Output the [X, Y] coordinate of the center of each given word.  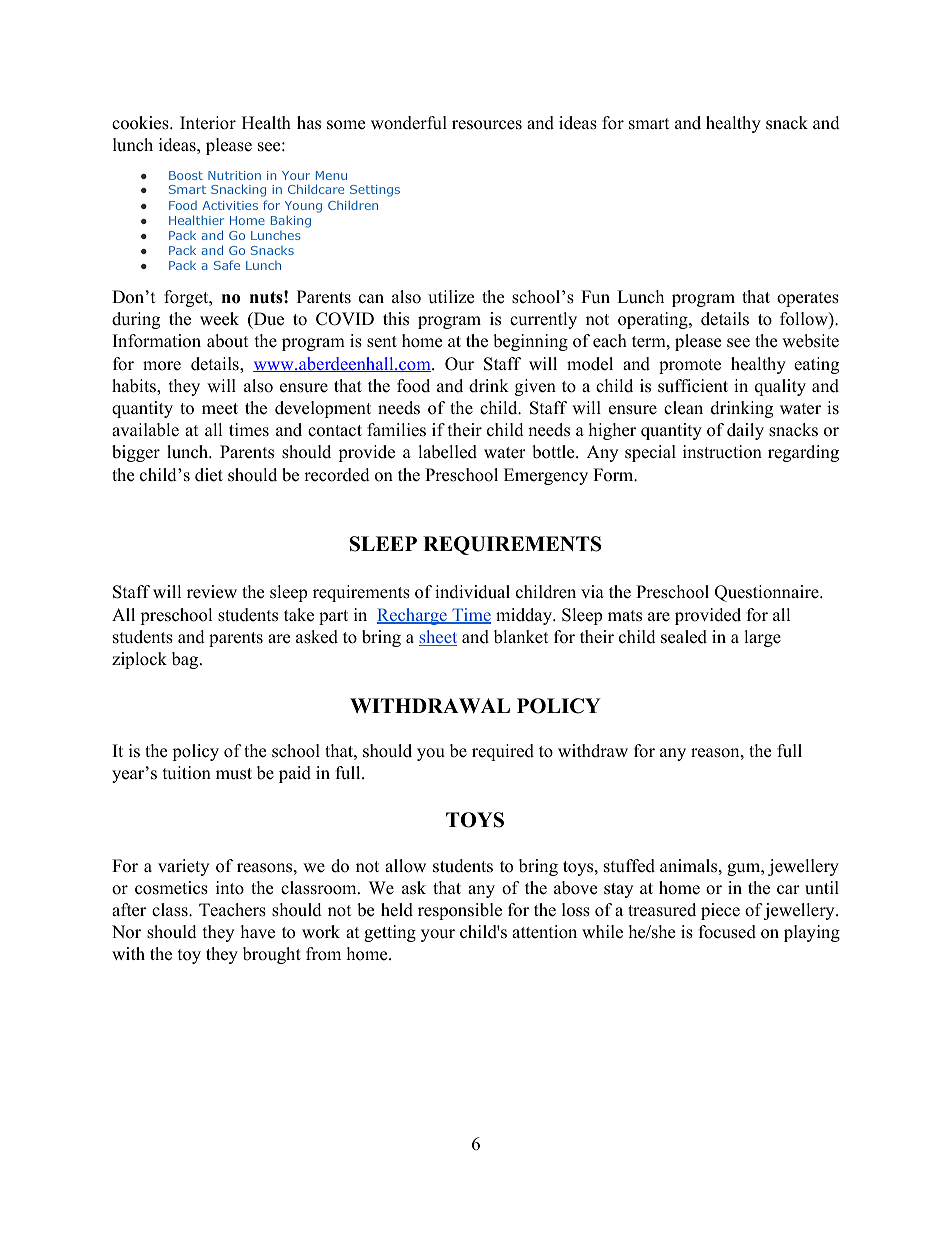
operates [808, 299]
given [535, 387]
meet [220, 409]
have [258, 932]
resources [487, 125]
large [762, 638]
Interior [208, 123]
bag [186, 660]
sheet [438, 638]
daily [745, 431]
